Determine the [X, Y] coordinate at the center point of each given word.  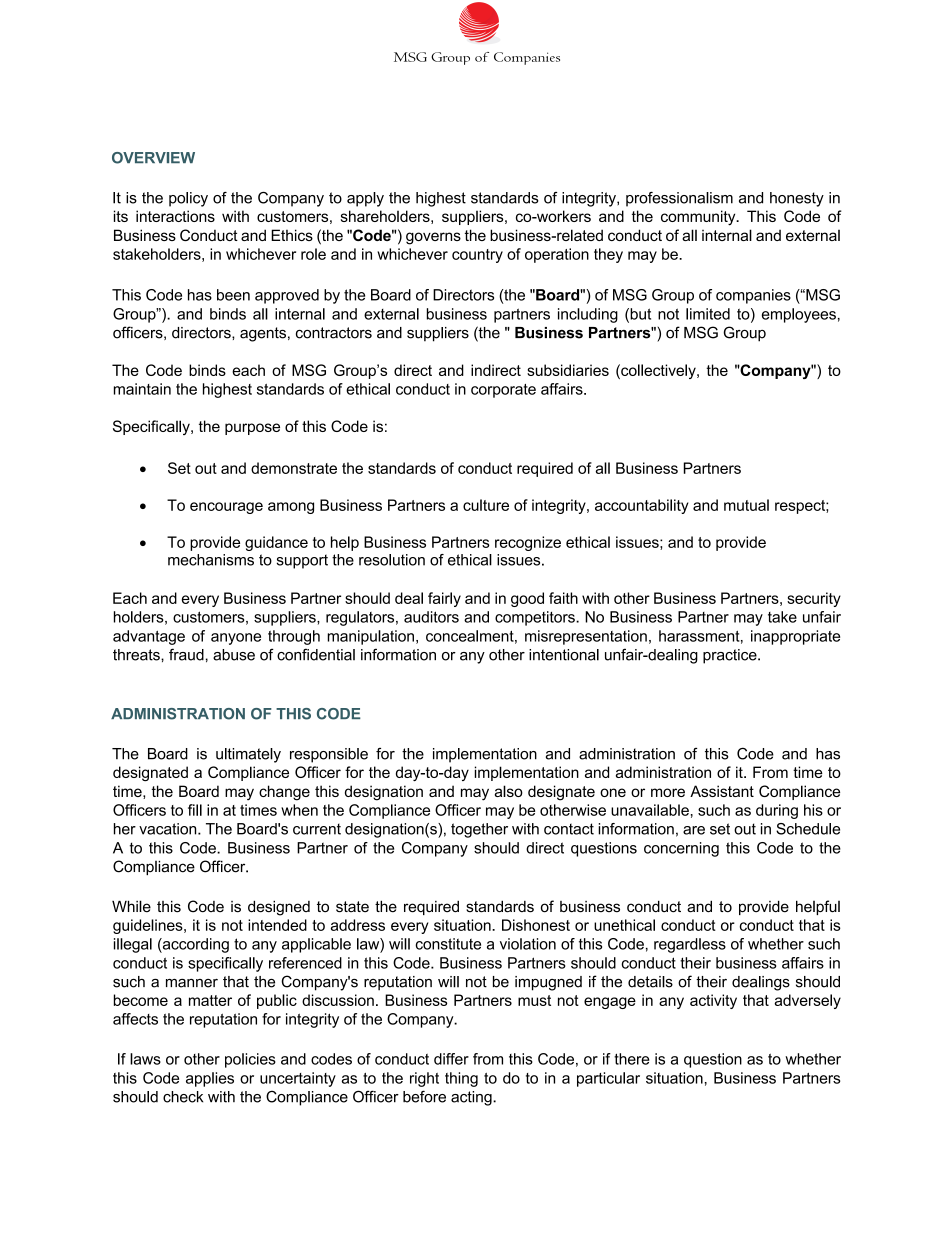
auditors [431, 617]
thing [461, 1079]
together [479, 830]
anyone [236, 639]
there [631, 1059]
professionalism [679, 199]
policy [188, 199]
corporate [503, 391]
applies [210, 1079]
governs [433, 238]
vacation [169, 829]
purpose [252, 429]
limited [708, 314]
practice [731, 656]
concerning [681, 849]
